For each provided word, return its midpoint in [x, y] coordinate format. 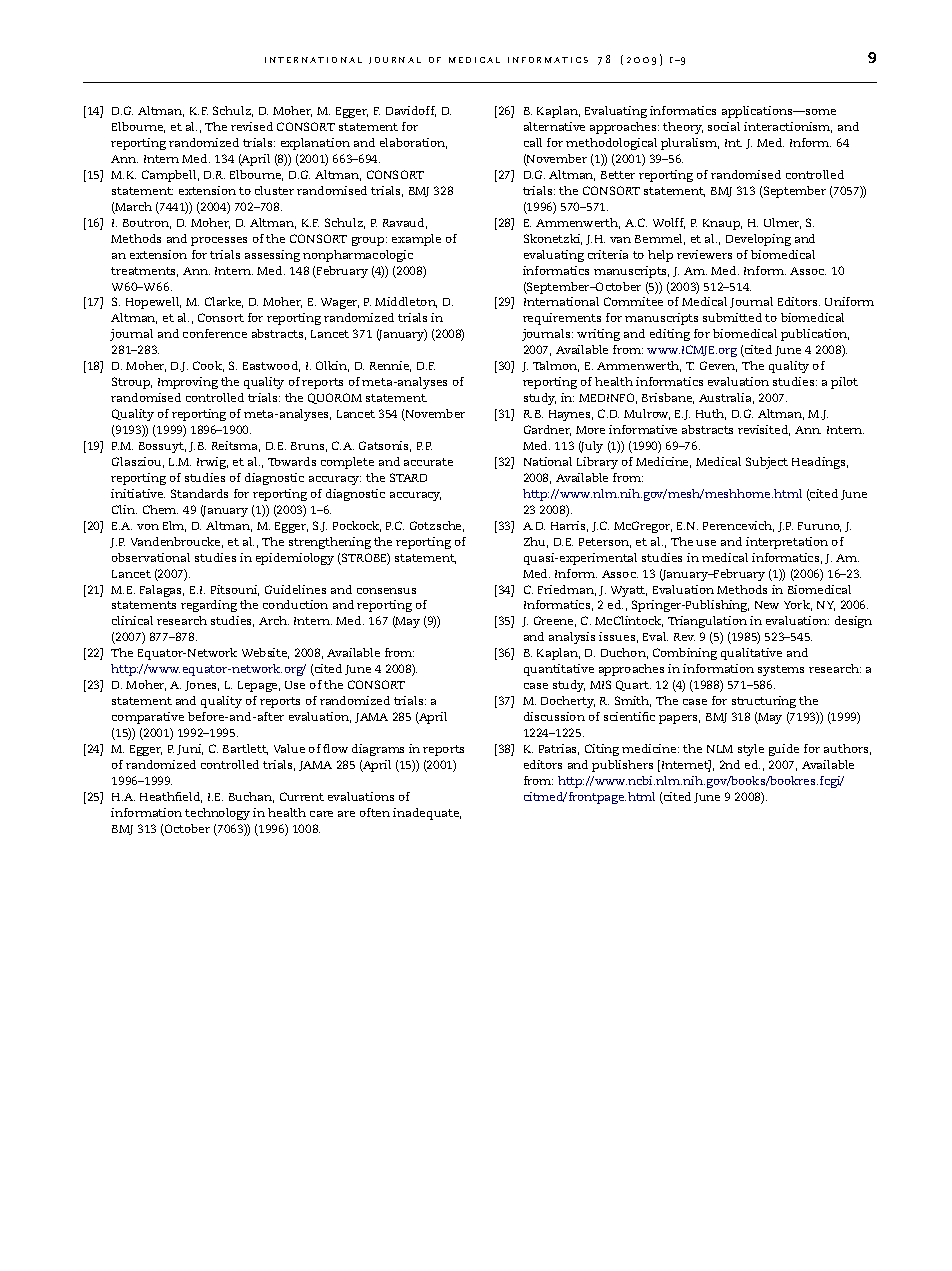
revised [252, 126]
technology [217, 814]
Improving [188, 383]
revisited [764, 430]
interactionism [788, 127]
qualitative [751, 654]
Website [265, 653]
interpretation [787, 543]
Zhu [536, 542]
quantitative [559, 670]
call [533, 142]
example [416, 240]
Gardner [547, 430]
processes [219, 241]
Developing [758, 240]
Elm [174, 526]
